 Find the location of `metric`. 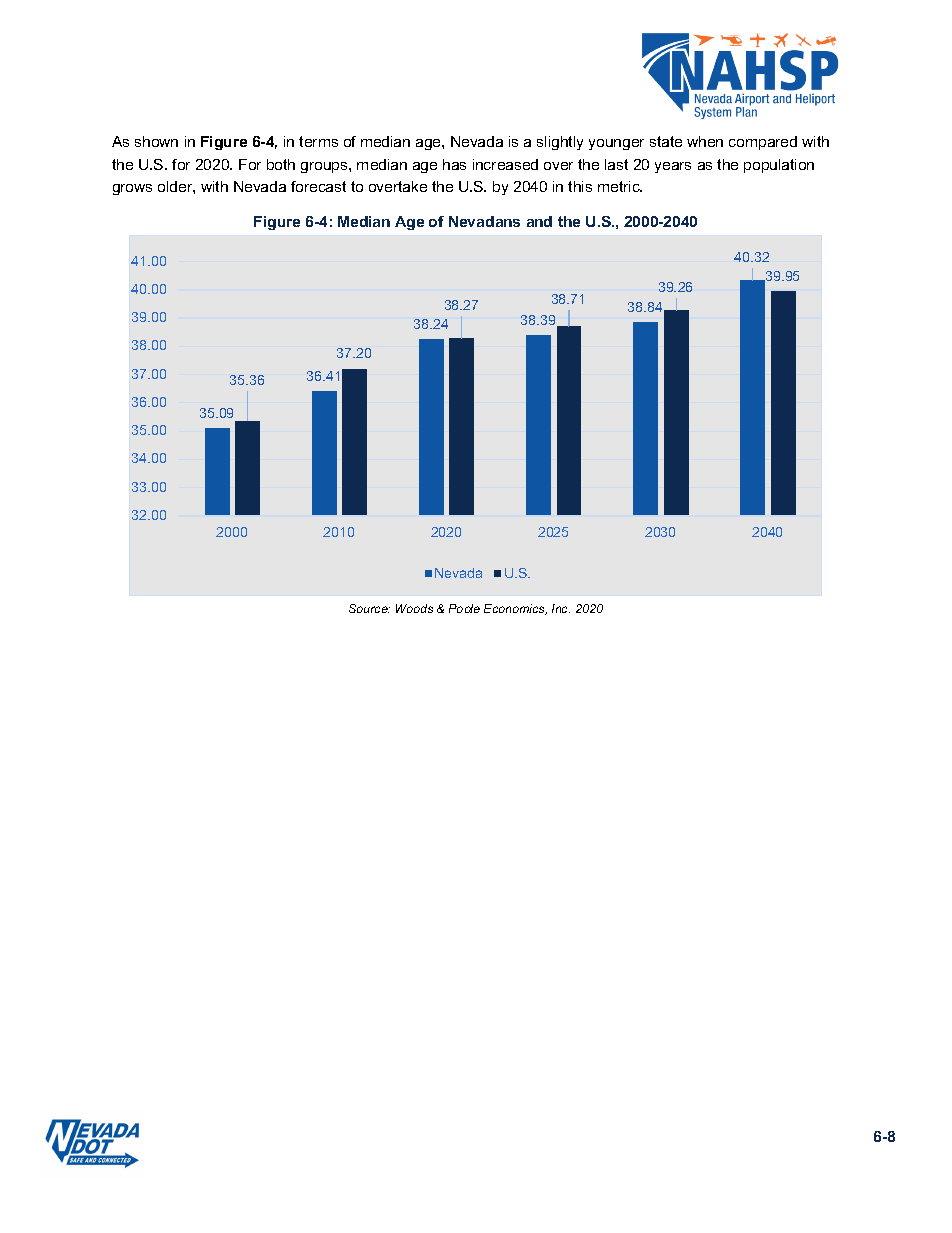

metric is located at coordinates (620, 186).
